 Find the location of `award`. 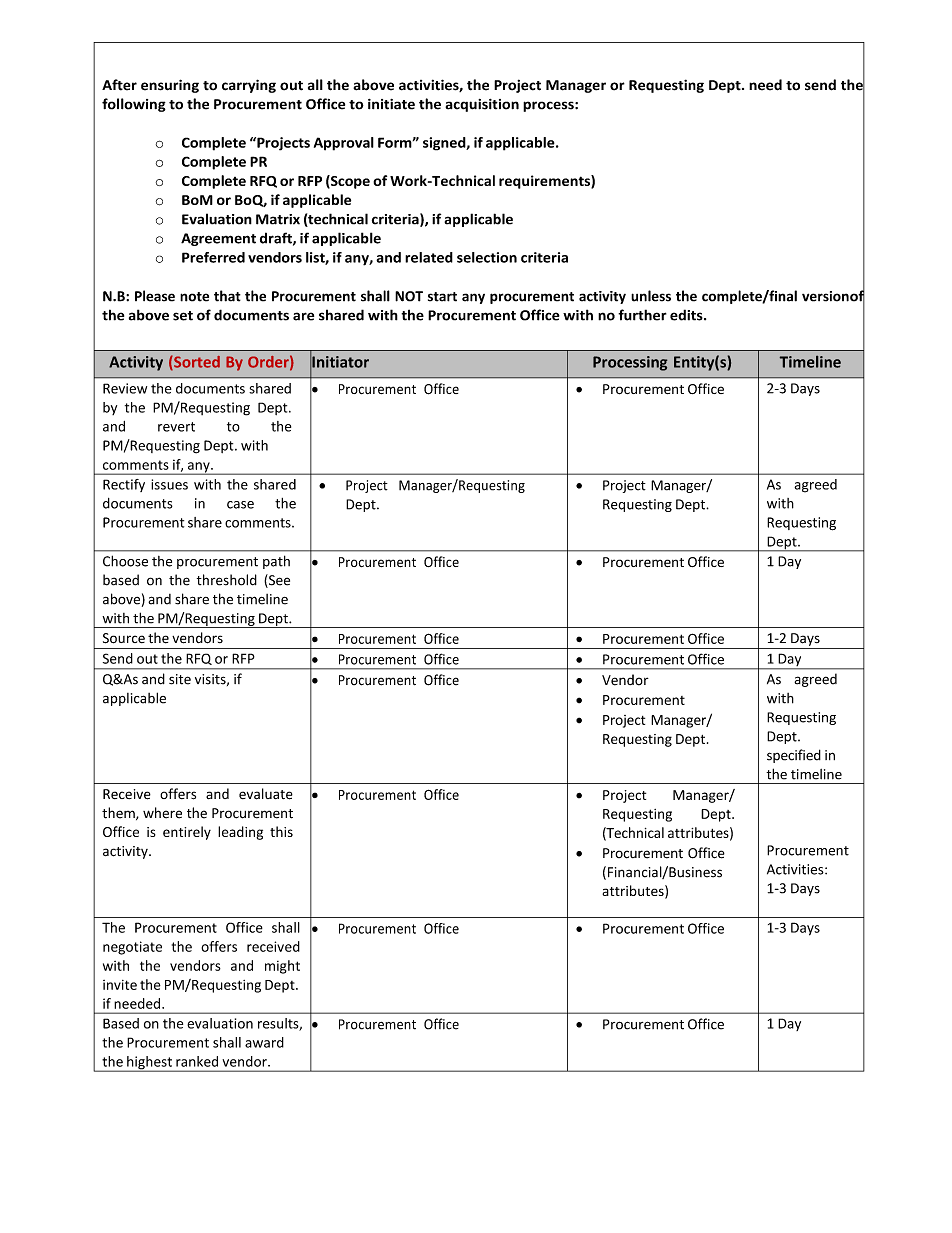

award is located at coordinates (264, 1042).
